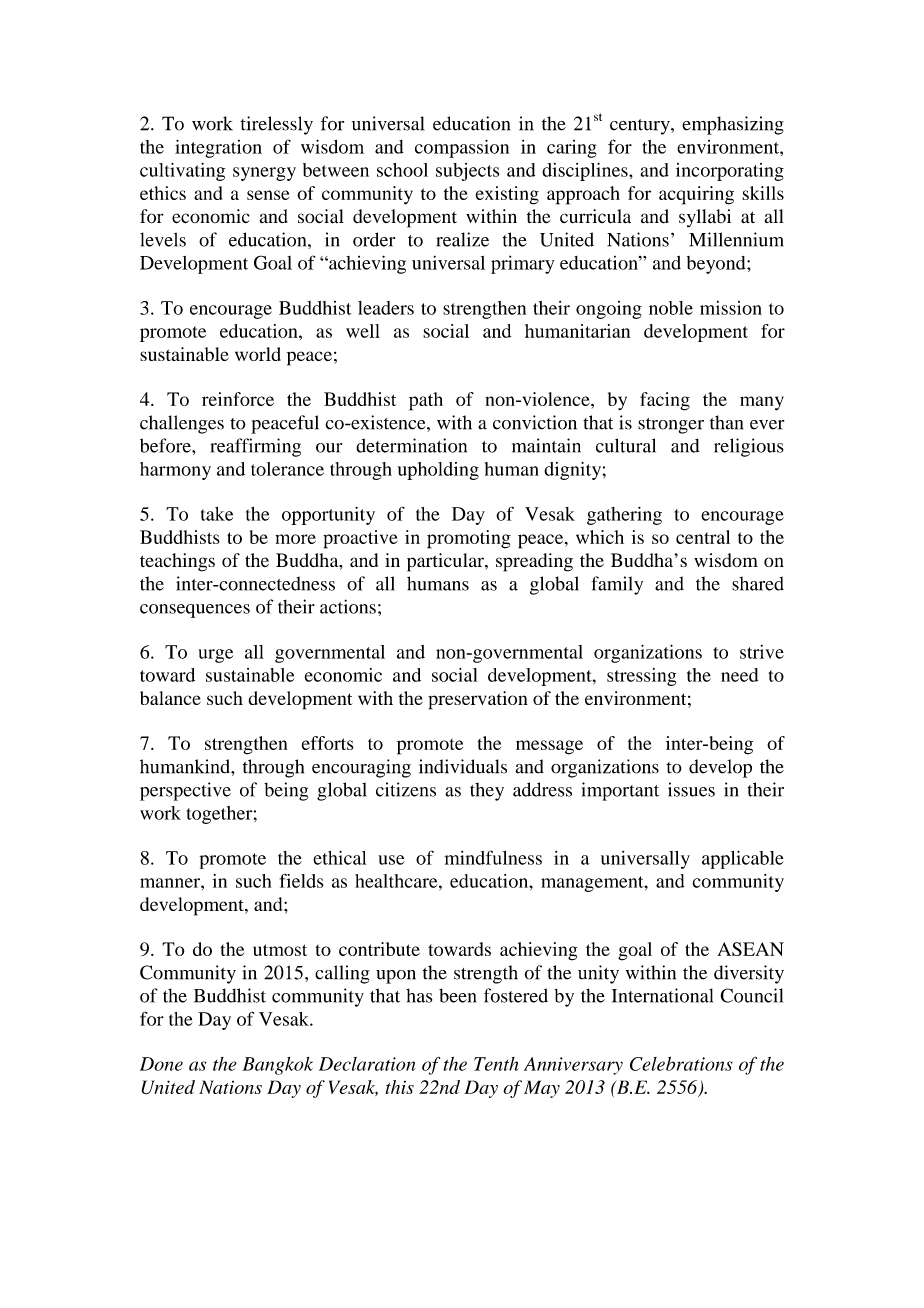 This document has width=924, height=1308. Describe the element at coordinates (681, 1063) in the document. I see `Celebrations` at that location.
